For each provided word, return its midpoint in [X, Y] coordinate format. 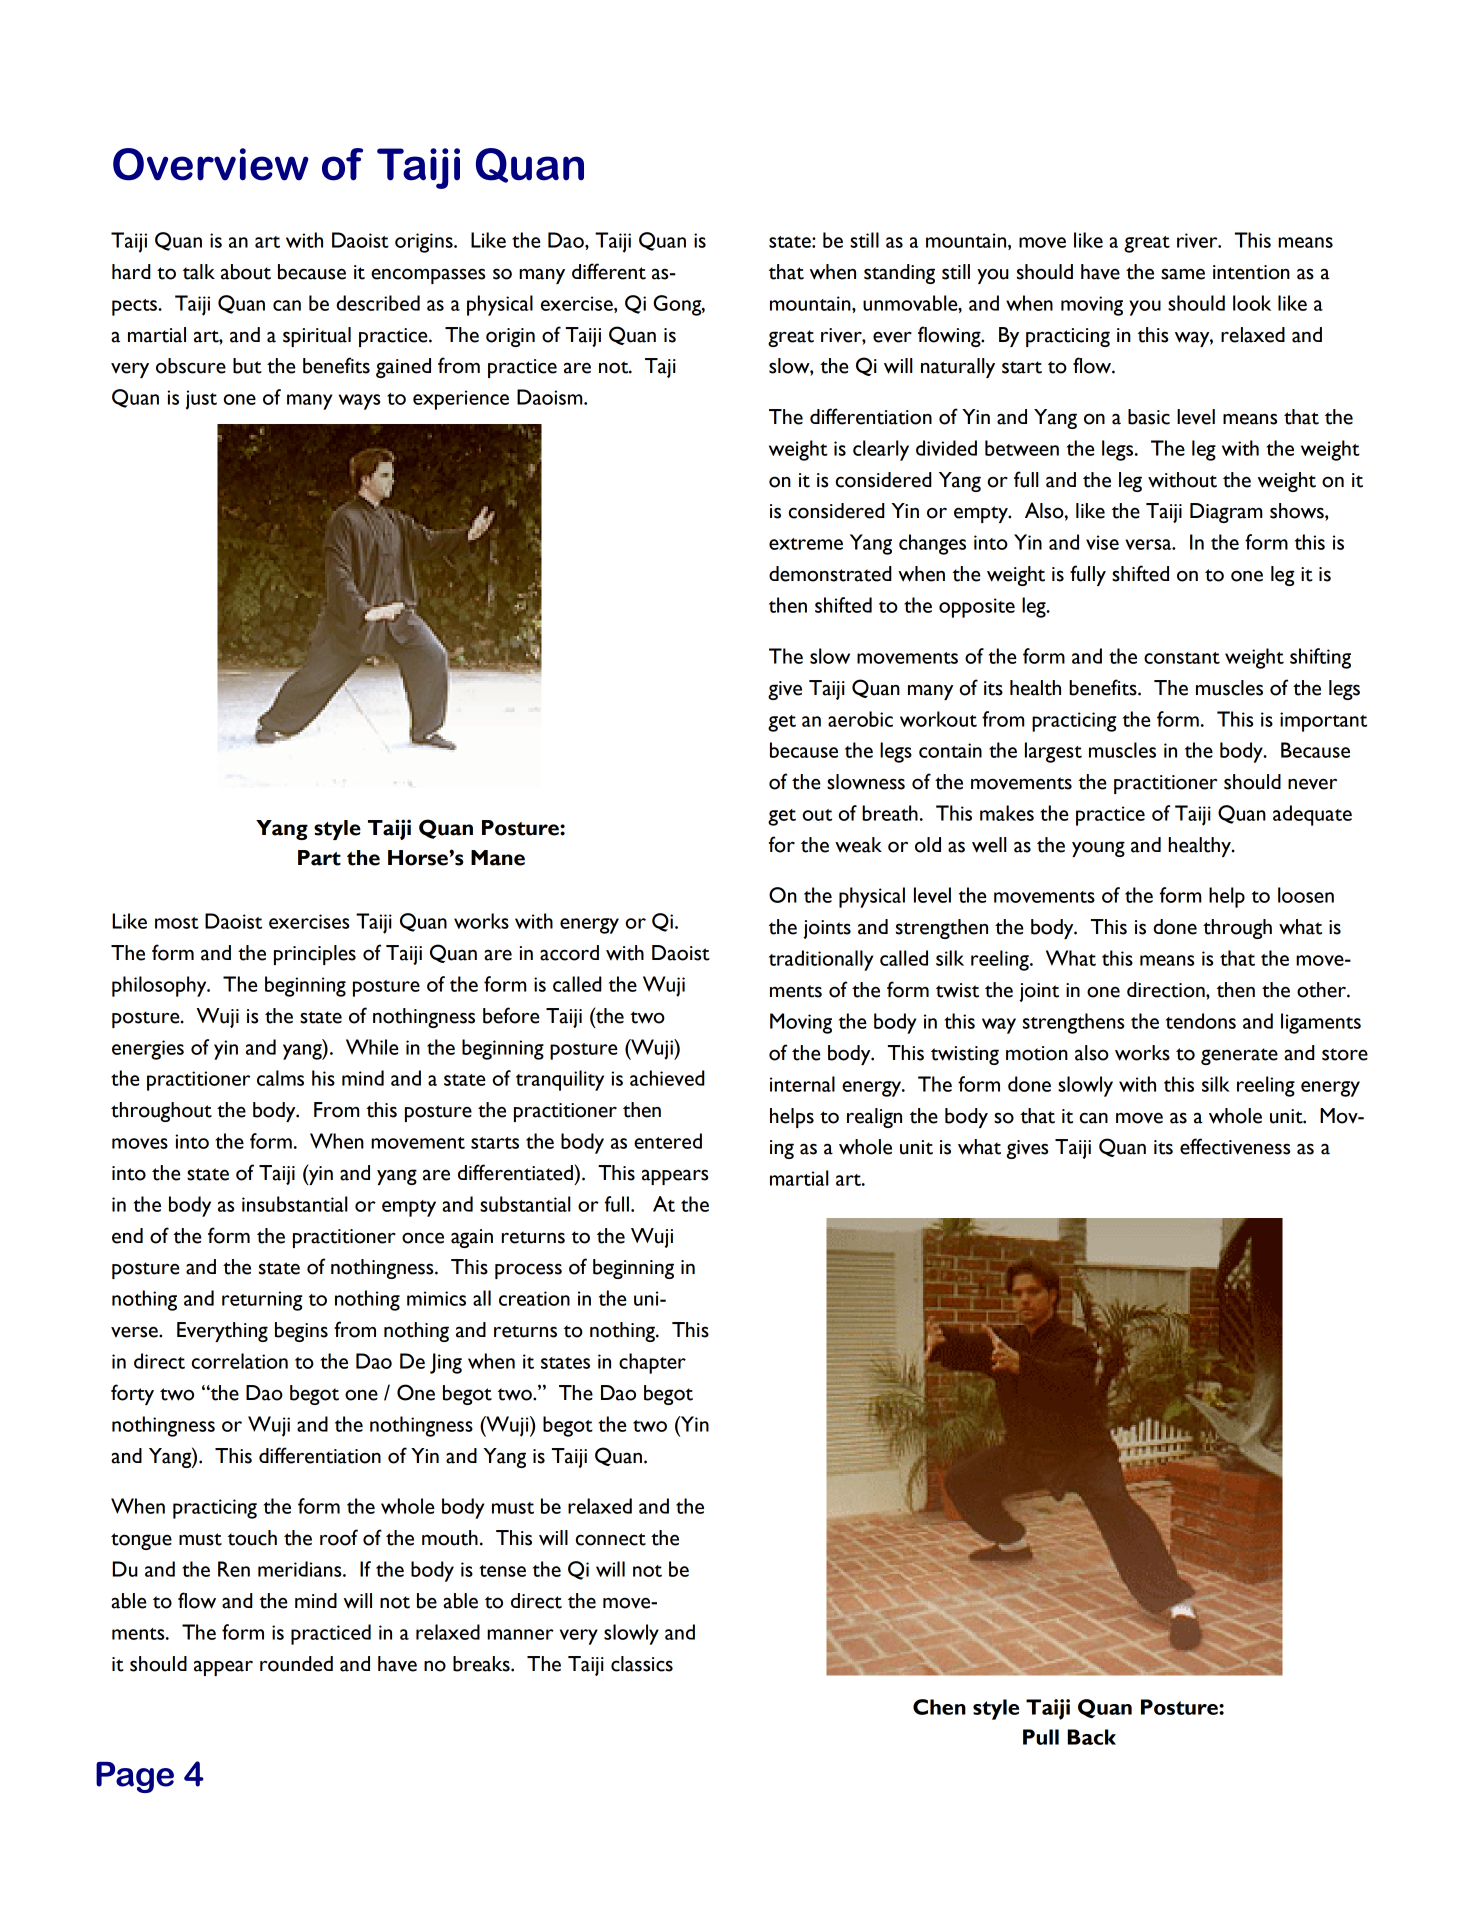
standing [899, 274]
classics [642, 1664]
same [1183, 274]
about [246, 272]
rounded [296, 1664]
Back [1091, 1737]
